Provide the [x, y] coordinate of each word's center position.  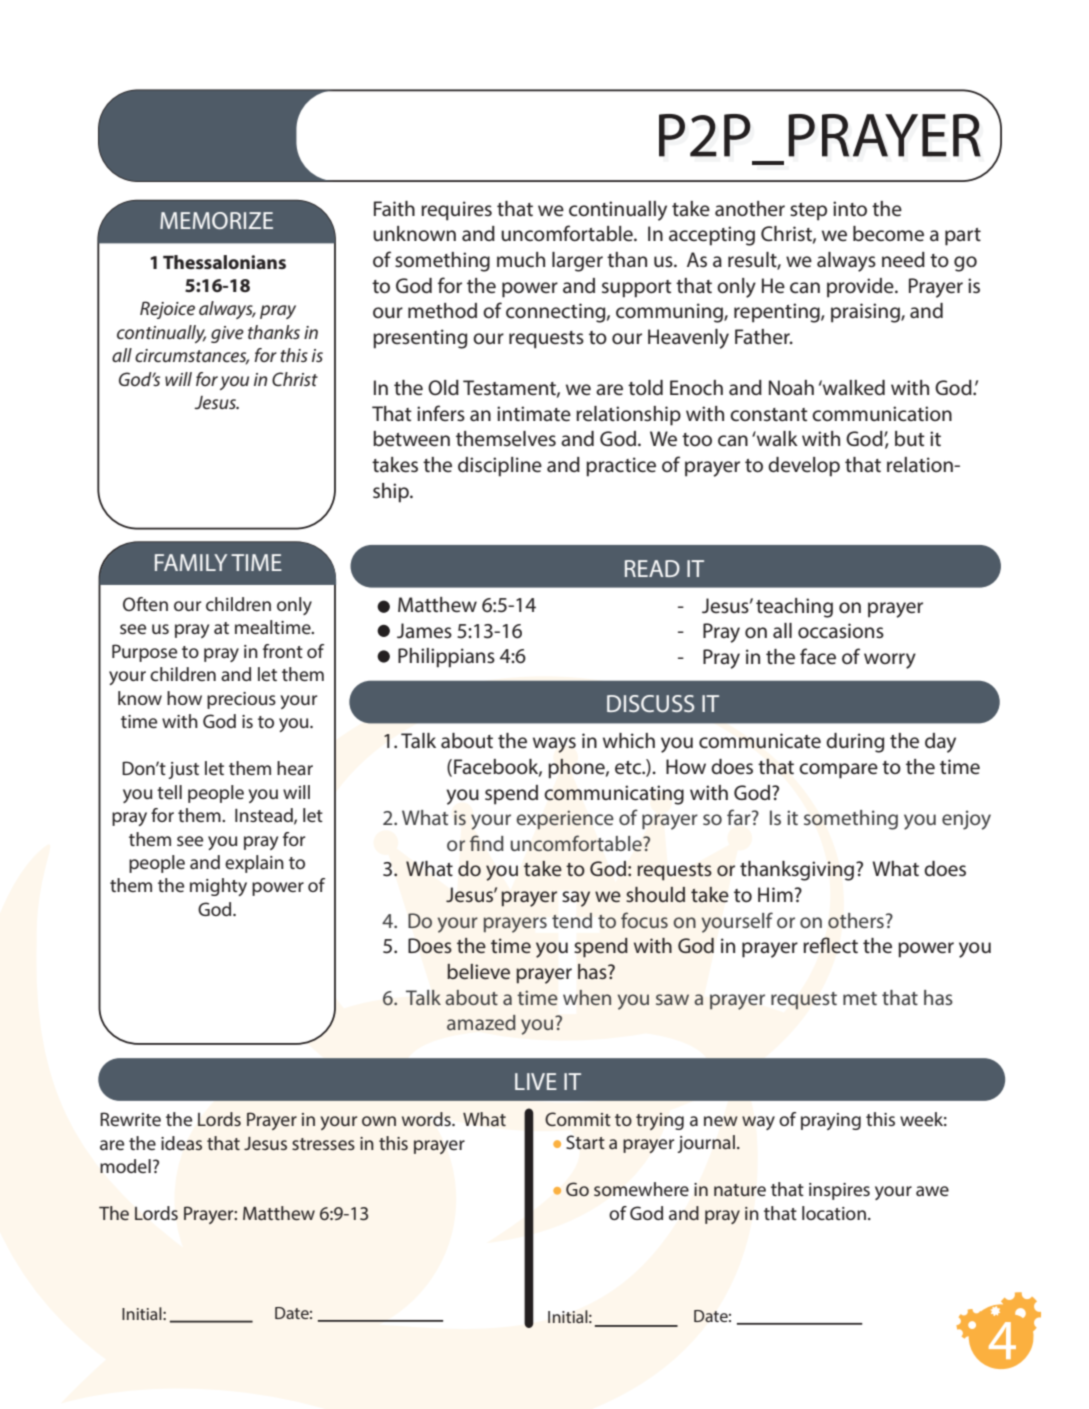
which [629, 741]
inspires [839, 1191]
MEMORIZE [216, 220]
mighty [218, 887]
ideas [181, 1143]
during [855, 743]
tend [572, 920]
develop [804, 467]
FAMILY [191, 562]
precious [241, 700]
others [856, 921]
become [888, 234]
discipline [500, 467]
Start [585, 1142]
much [521, 259]
